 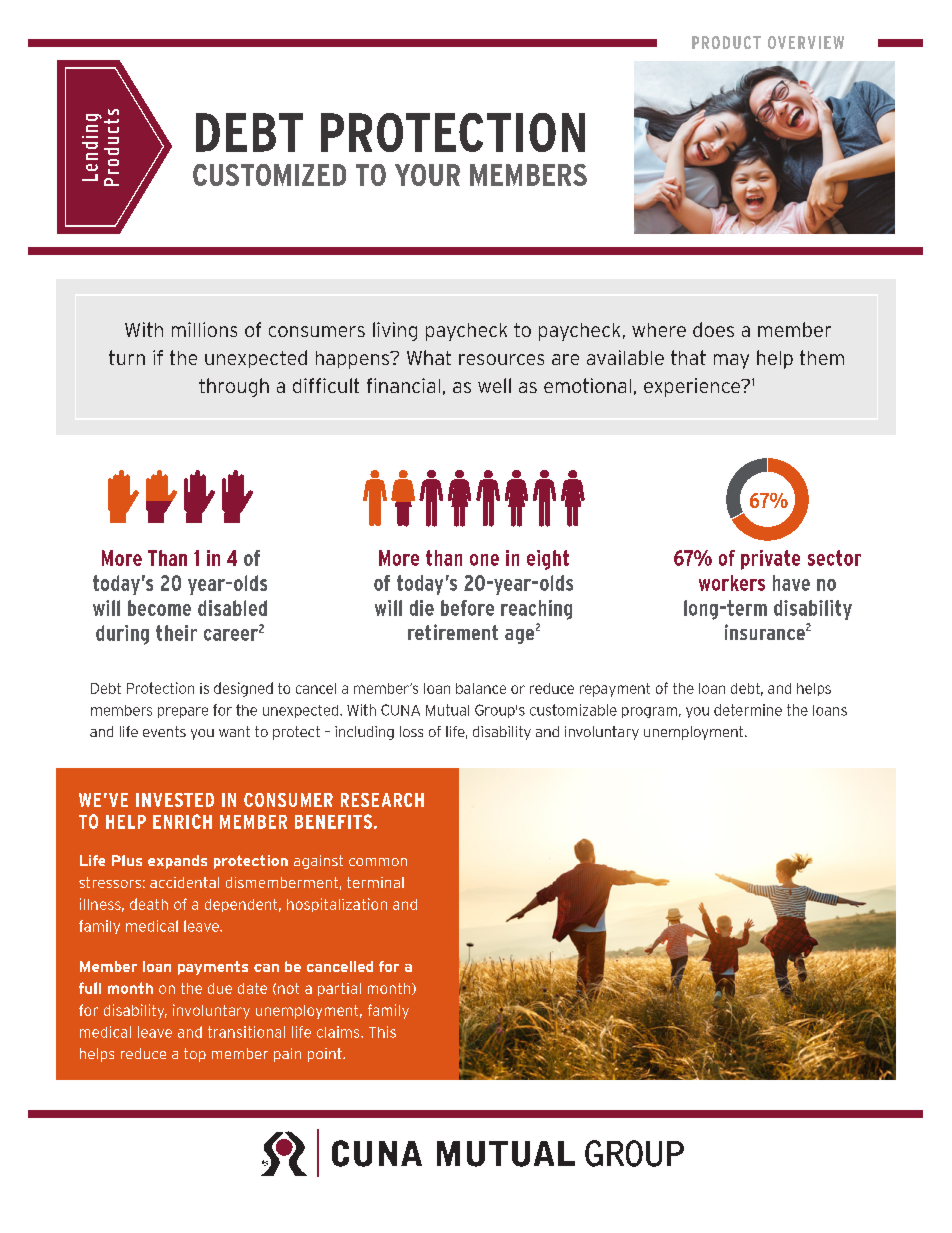 I want to click on claims, so click(x=339, y=1032).
